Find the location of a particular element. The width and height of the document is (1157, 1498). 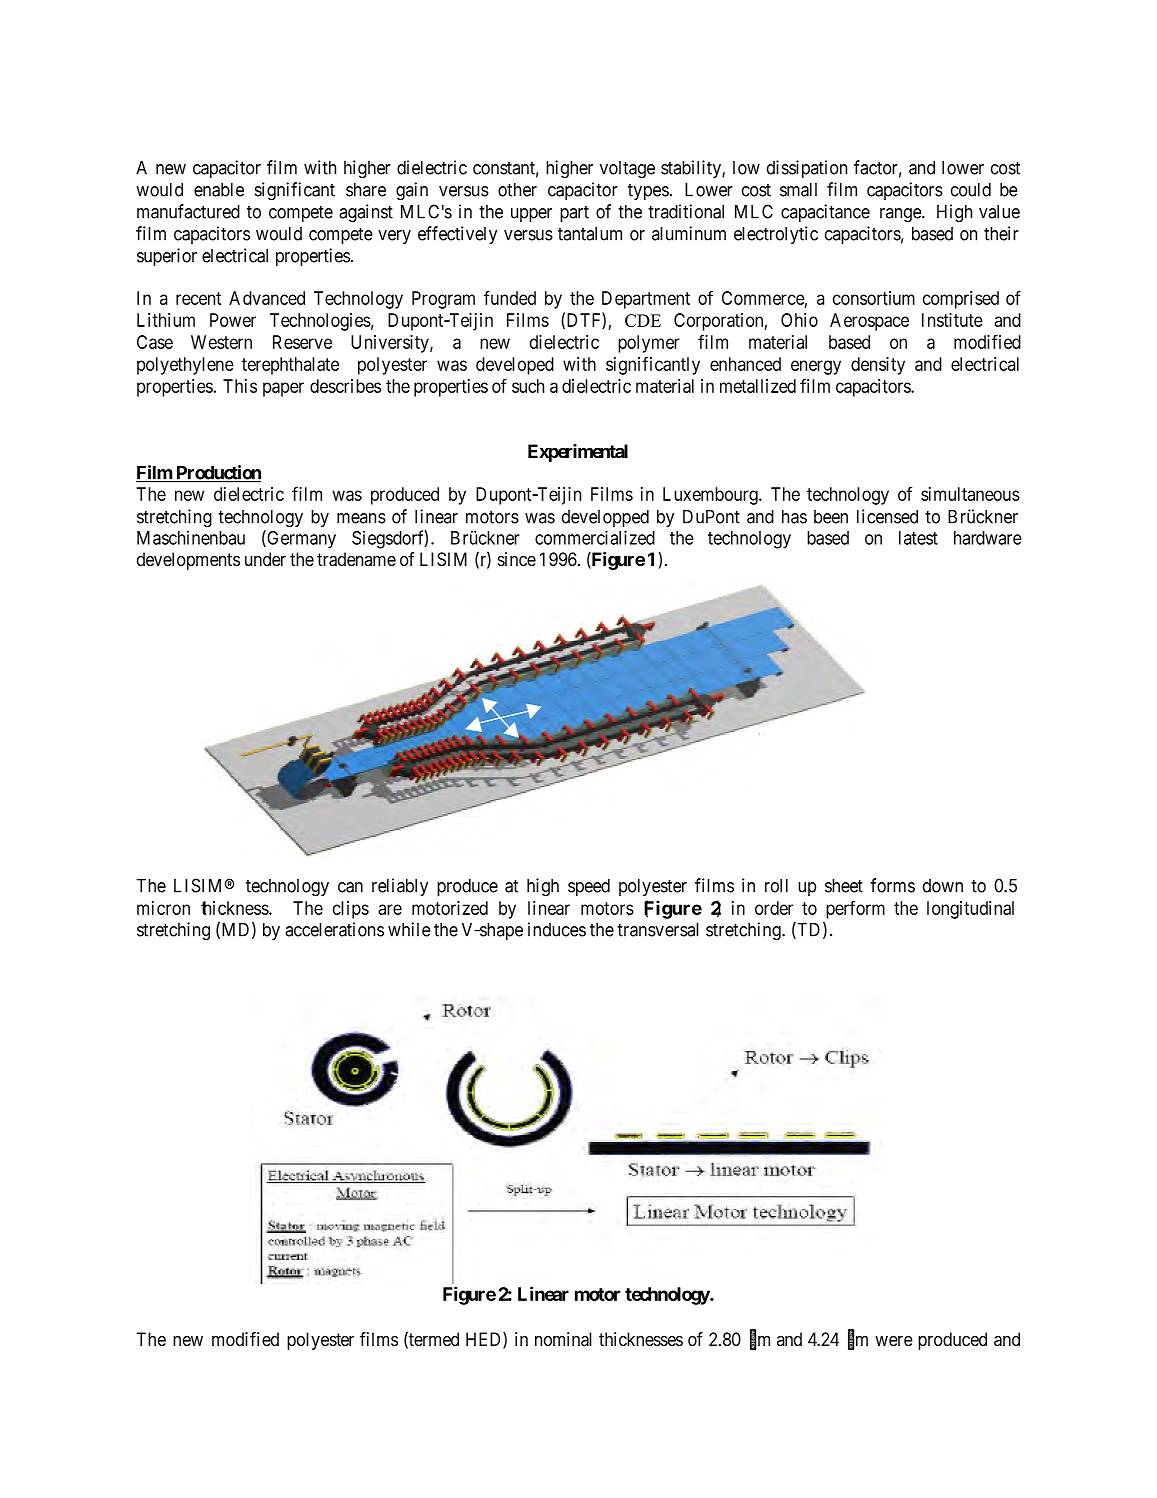

range is located at coordinates (901, 215).
